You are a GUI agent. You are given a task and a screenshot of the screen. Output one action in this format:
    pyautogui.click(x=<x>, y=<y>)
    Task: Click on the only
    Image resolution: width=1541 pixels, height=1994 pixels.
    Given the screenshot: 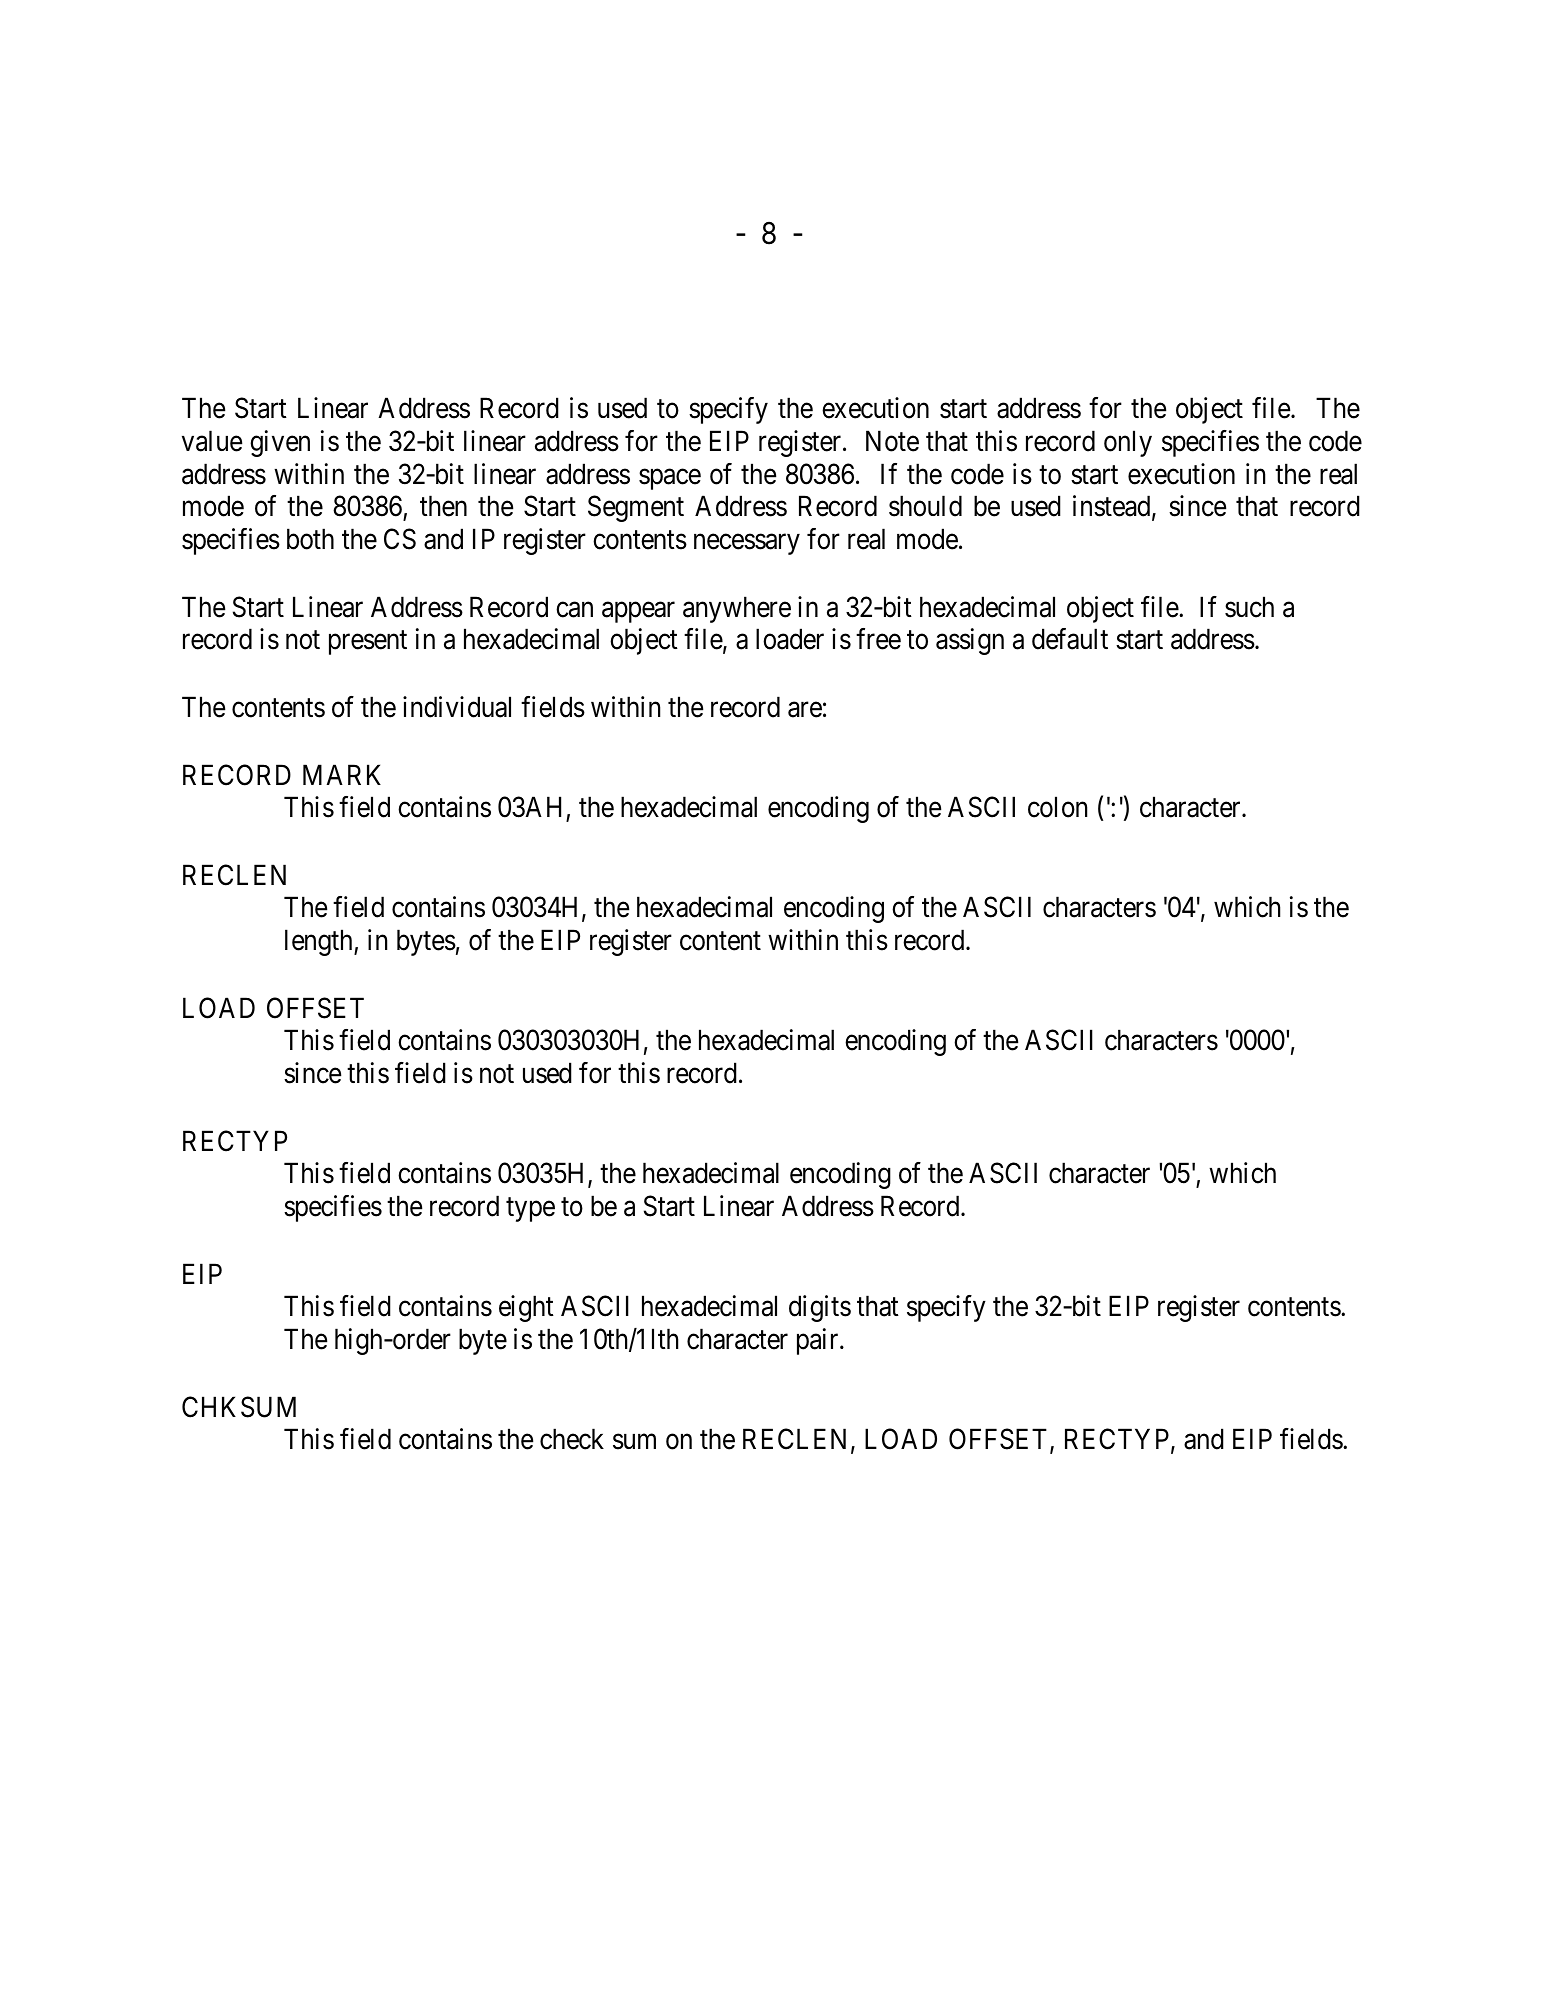 What is the action you would take?
    pyautogui.click(x=1128, y=443)
